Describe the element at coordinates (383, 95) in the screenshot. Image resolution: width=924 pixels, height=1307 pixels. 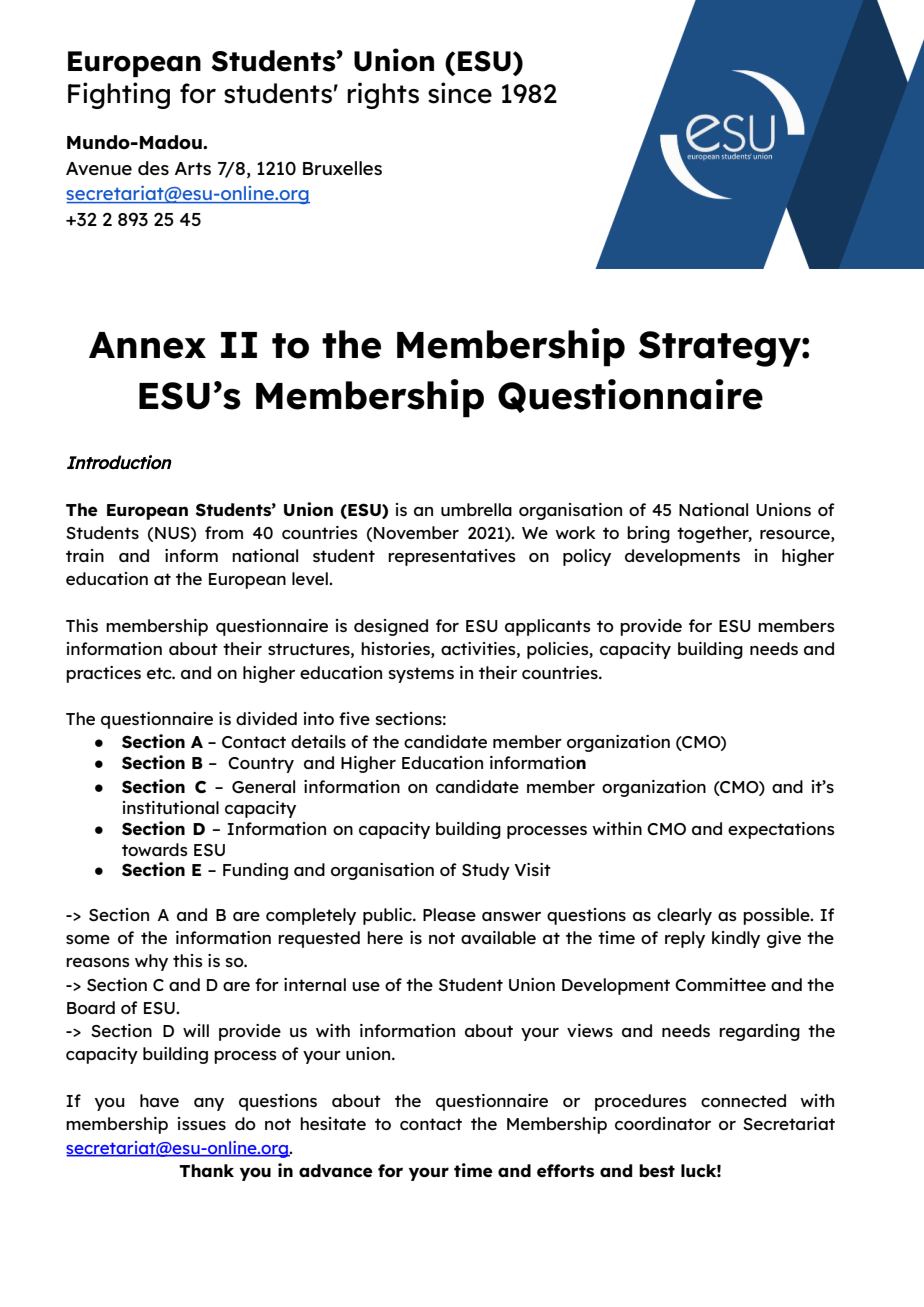
I see `rights` at that location.
